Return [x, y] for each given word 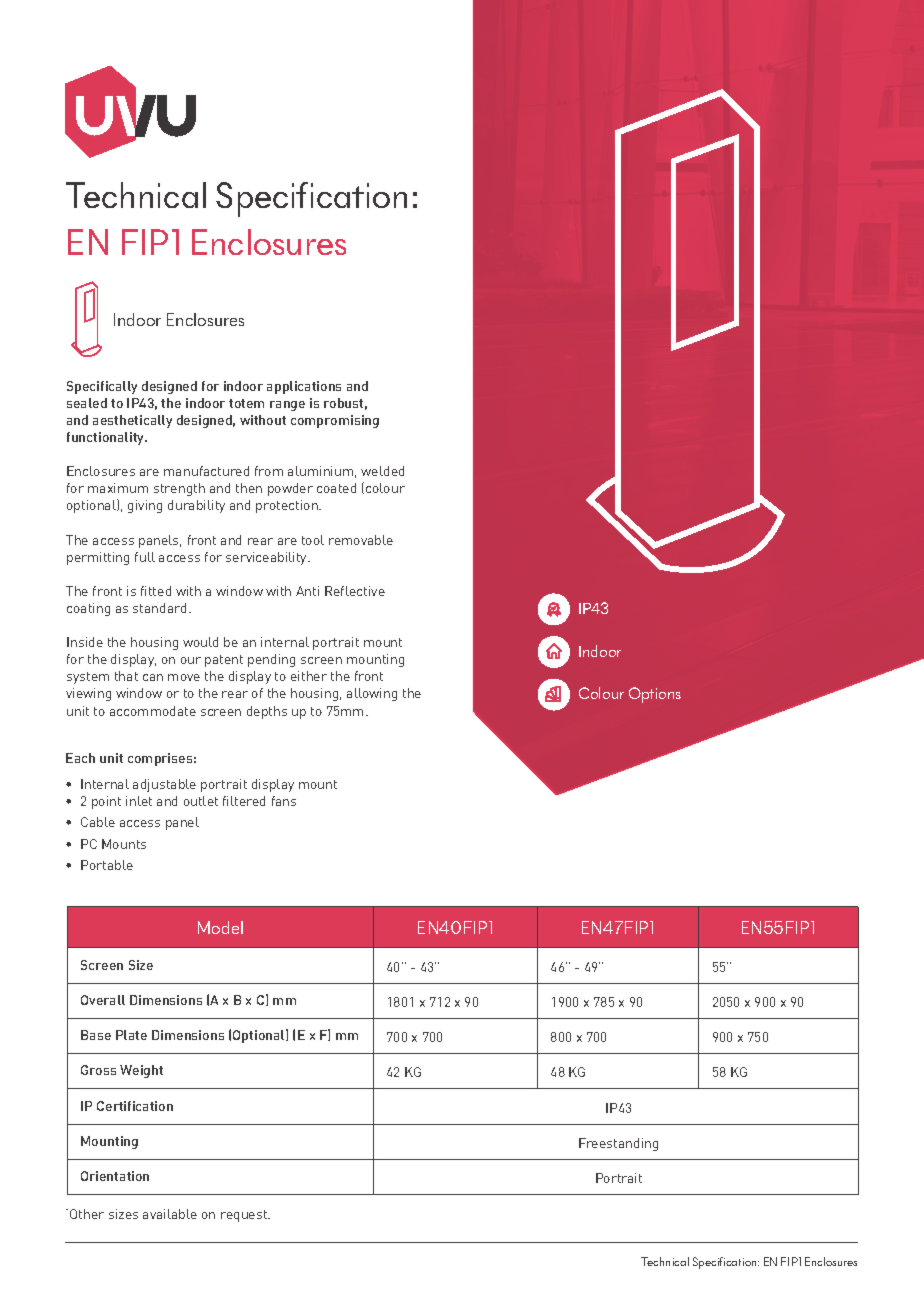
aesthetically [132, 421]
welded [382, 471]
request [245, 1216]
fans [284, 801]
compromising [335, 421]
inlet [139, 801]
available [170, 1214]
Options [655, 695]
